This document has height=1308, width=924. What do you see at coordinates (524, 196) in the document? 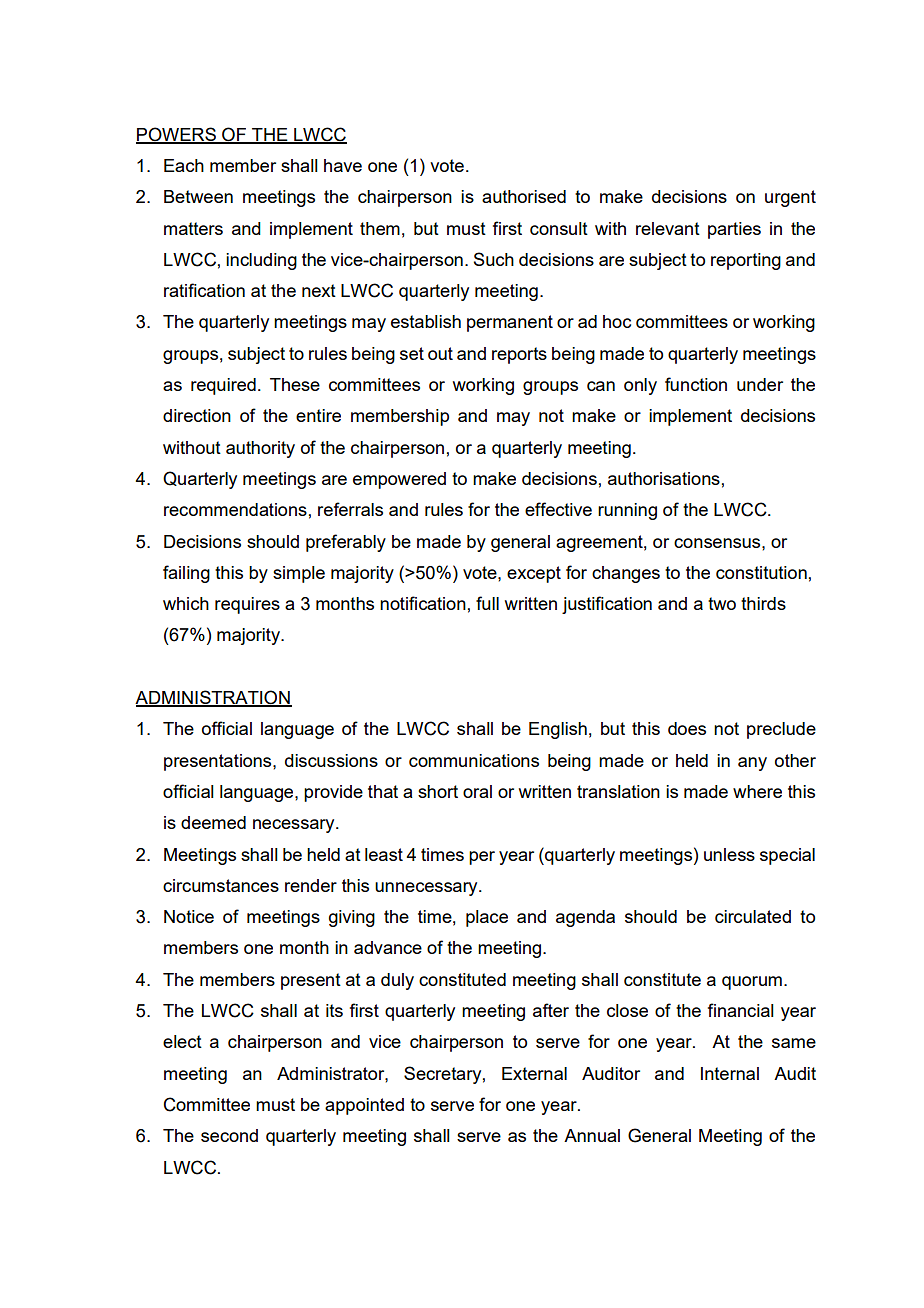
I see `authorised` at bounding box center [524, 196].
